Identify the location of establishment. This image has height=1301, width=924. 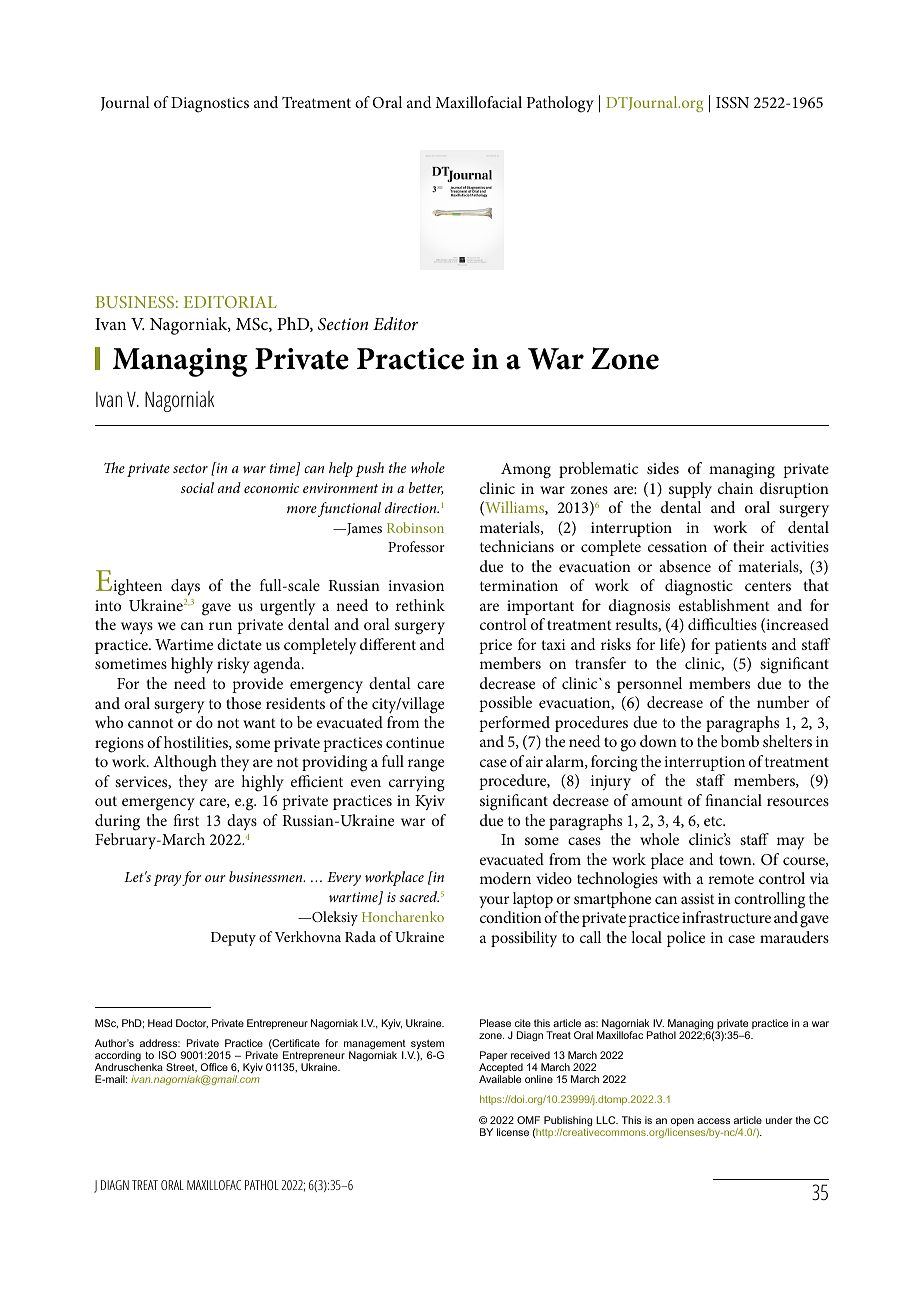
(724, 605).
